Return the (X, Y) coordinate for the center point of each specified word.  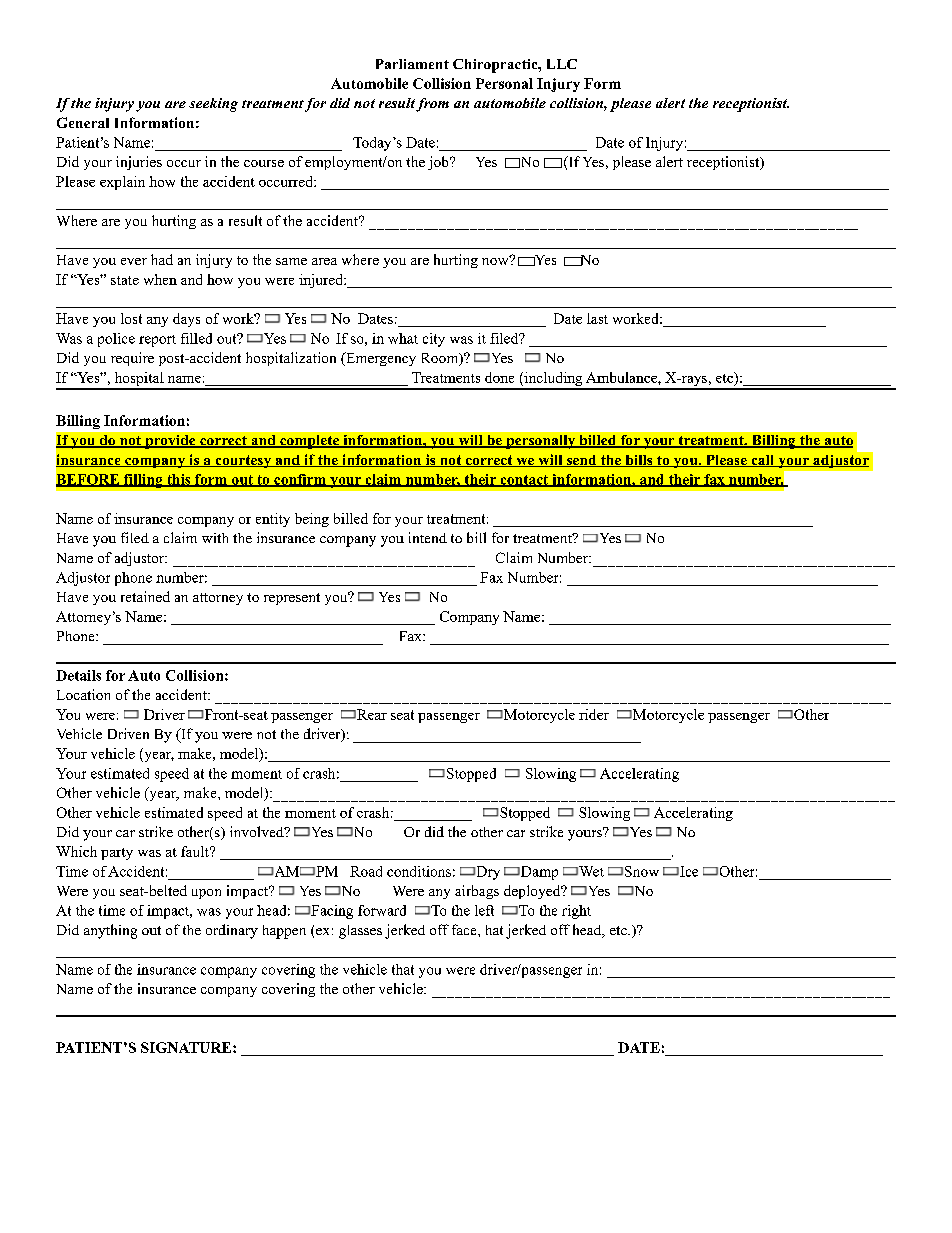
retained (145, 596)
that (403, 969)
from (432, 105)
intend (428, 537)
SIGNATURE (187, 1047)
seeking (213, 105)
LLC (562, 64)
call (763, 461)
